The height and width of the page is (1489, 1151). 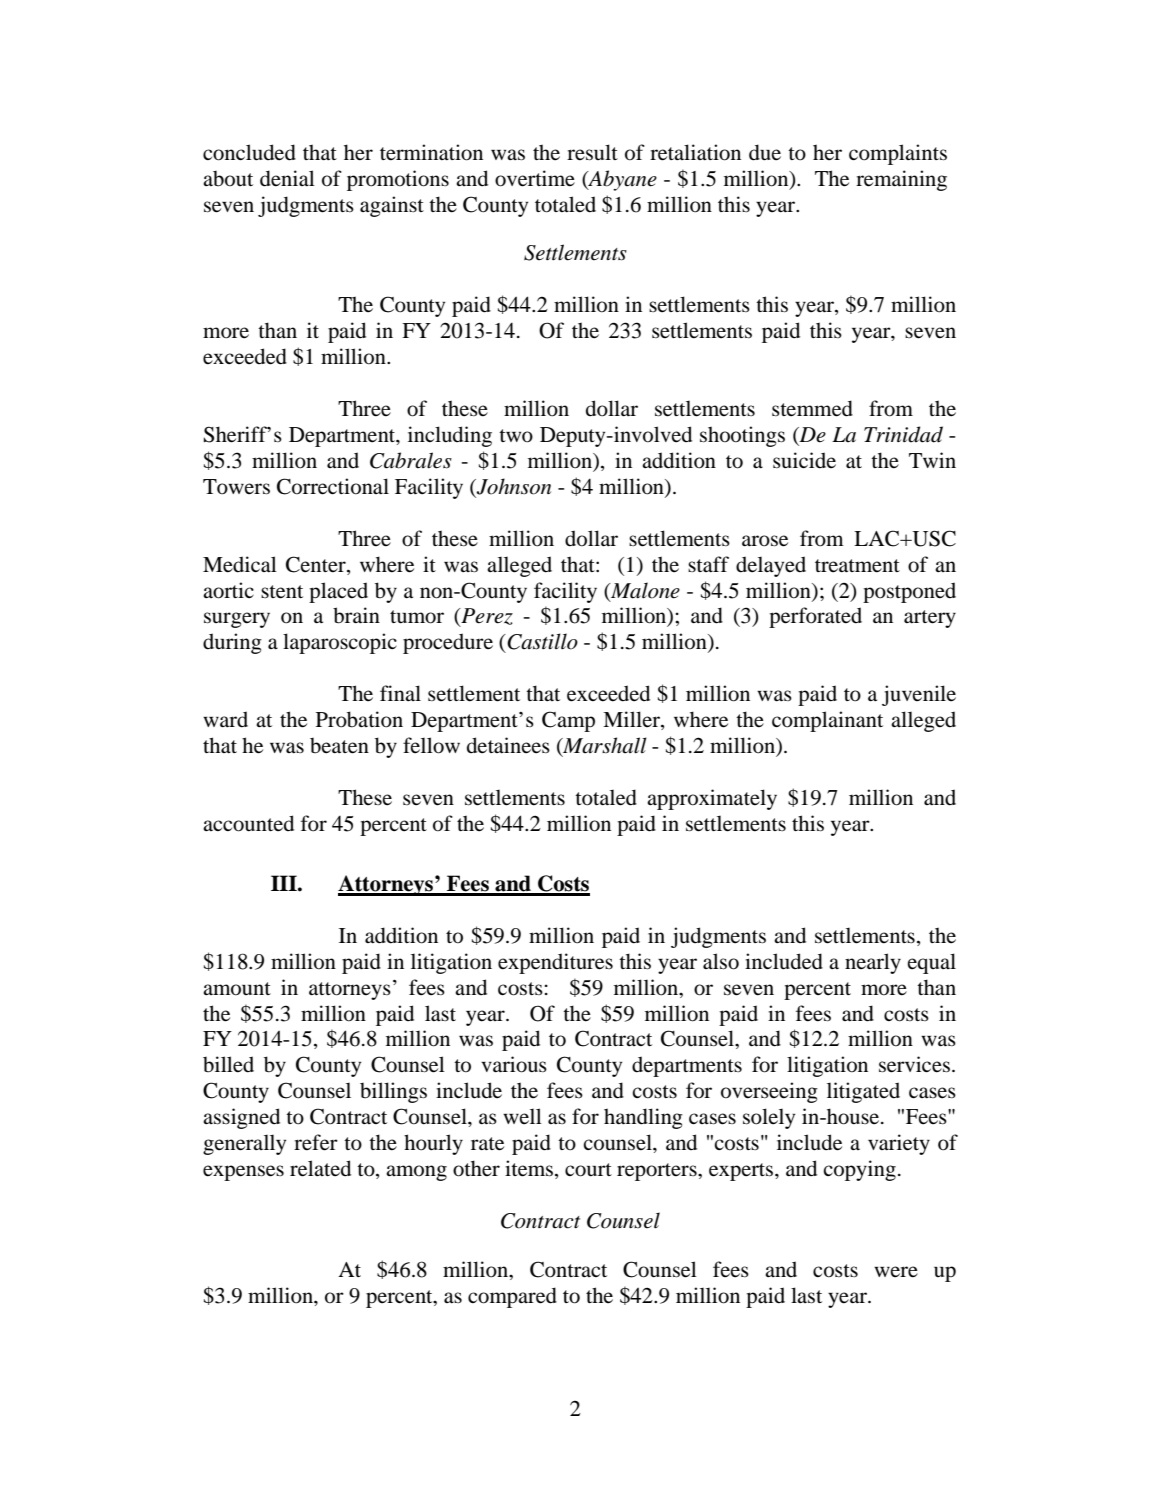 What do you see at coordinates (604, 746) in the page?
I see `Marshall` at bounding box center [604, 746].
